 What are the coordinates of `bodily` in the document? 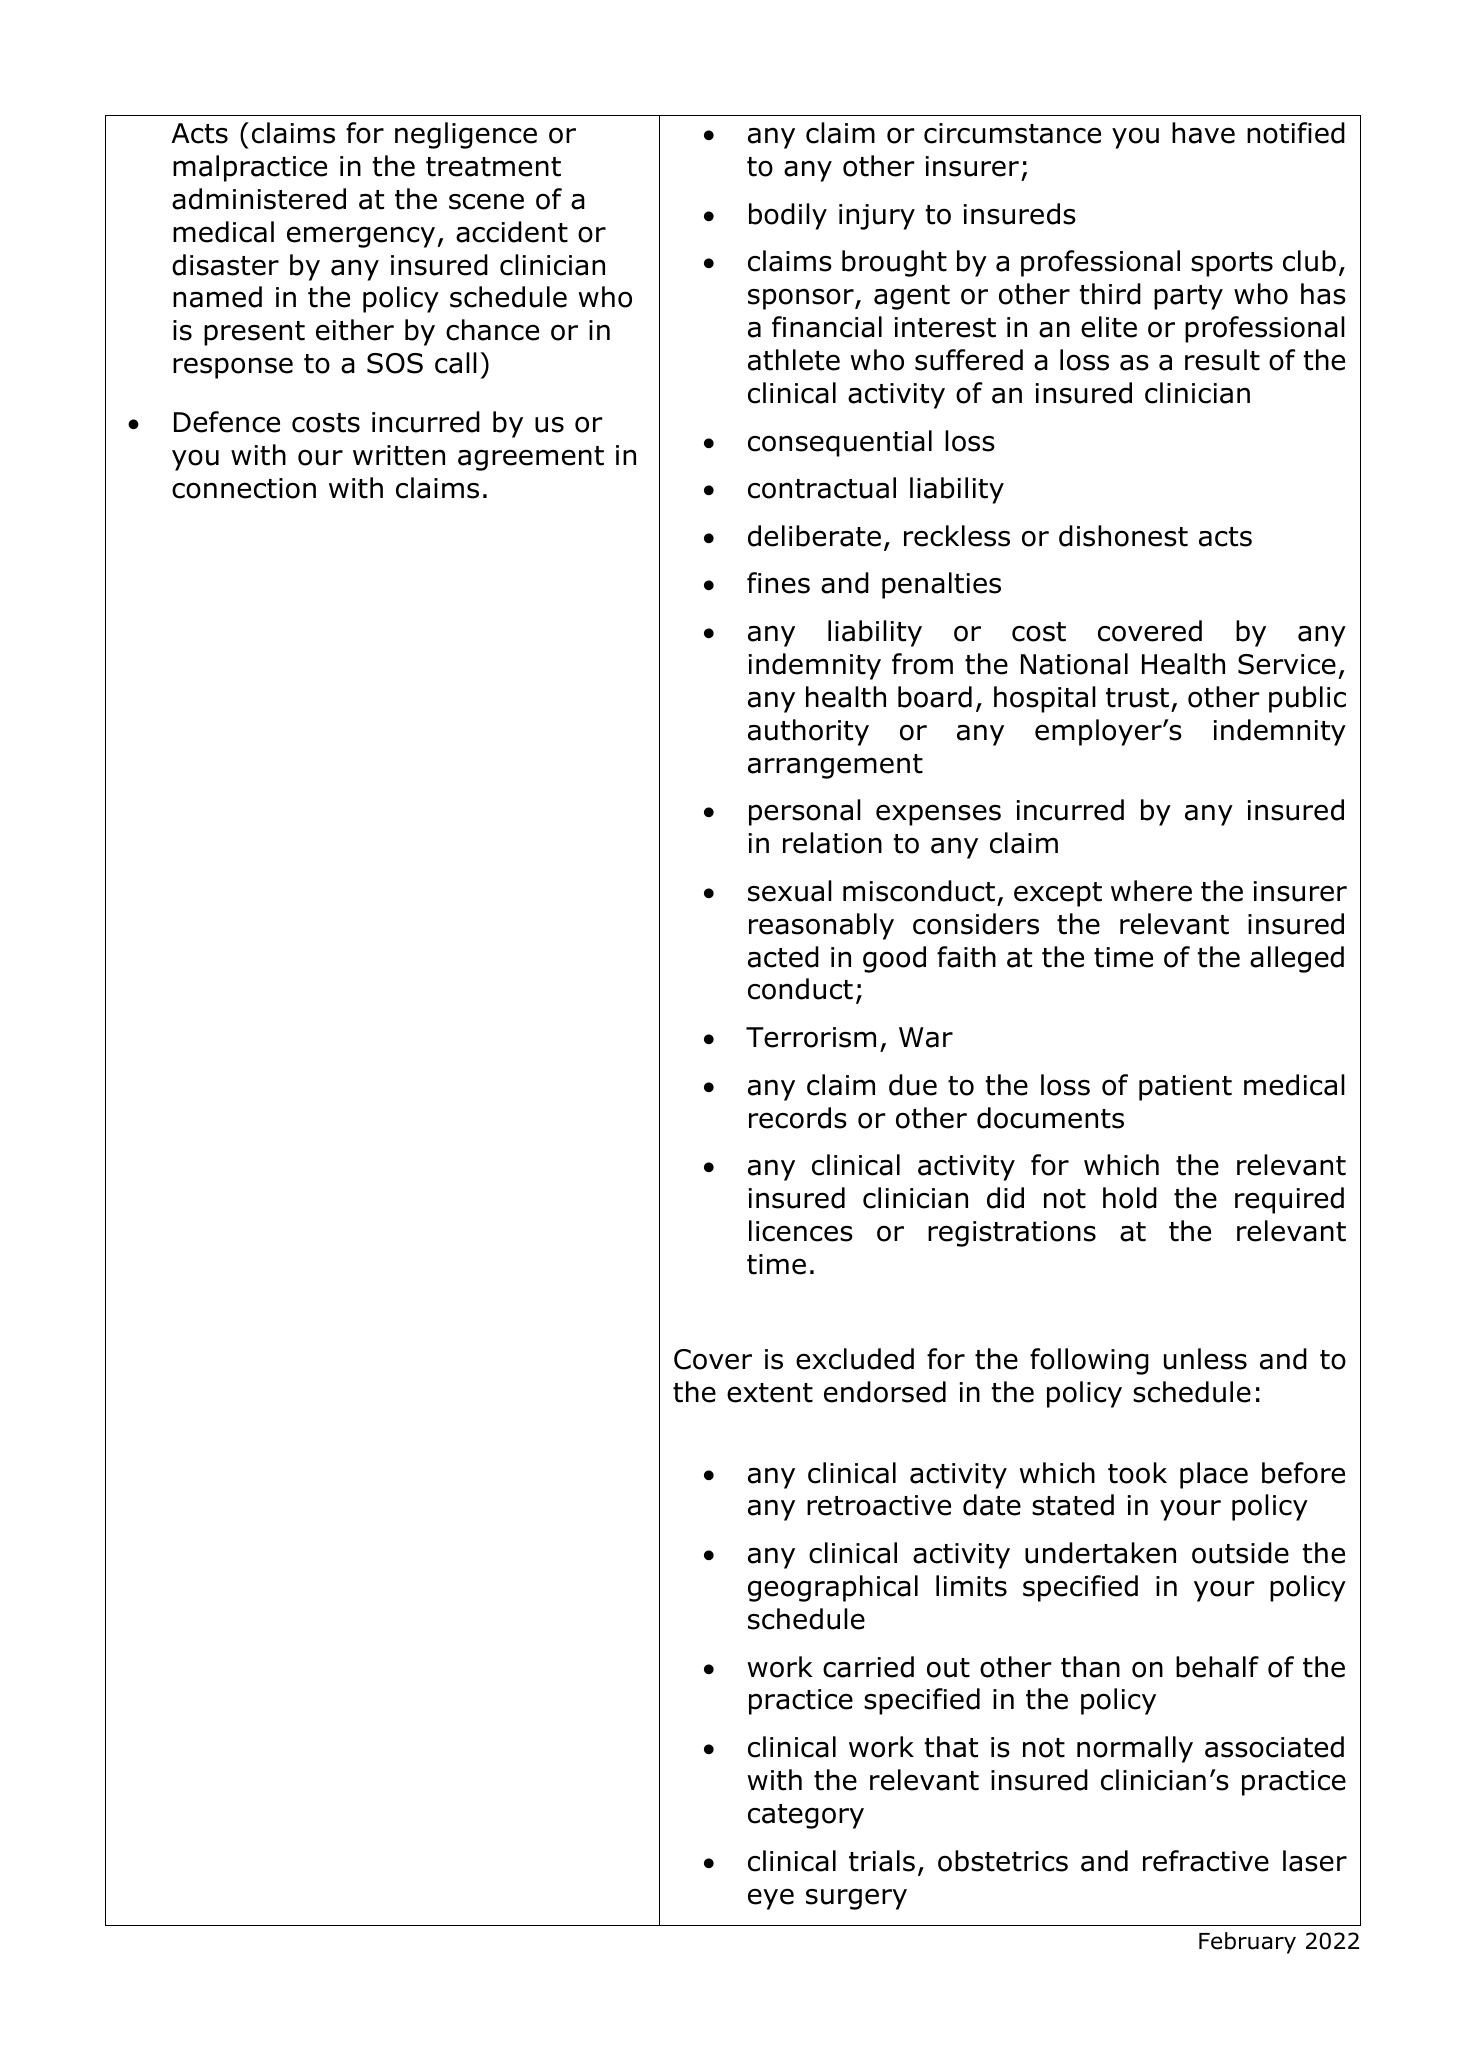 It's located at (788, 216).
